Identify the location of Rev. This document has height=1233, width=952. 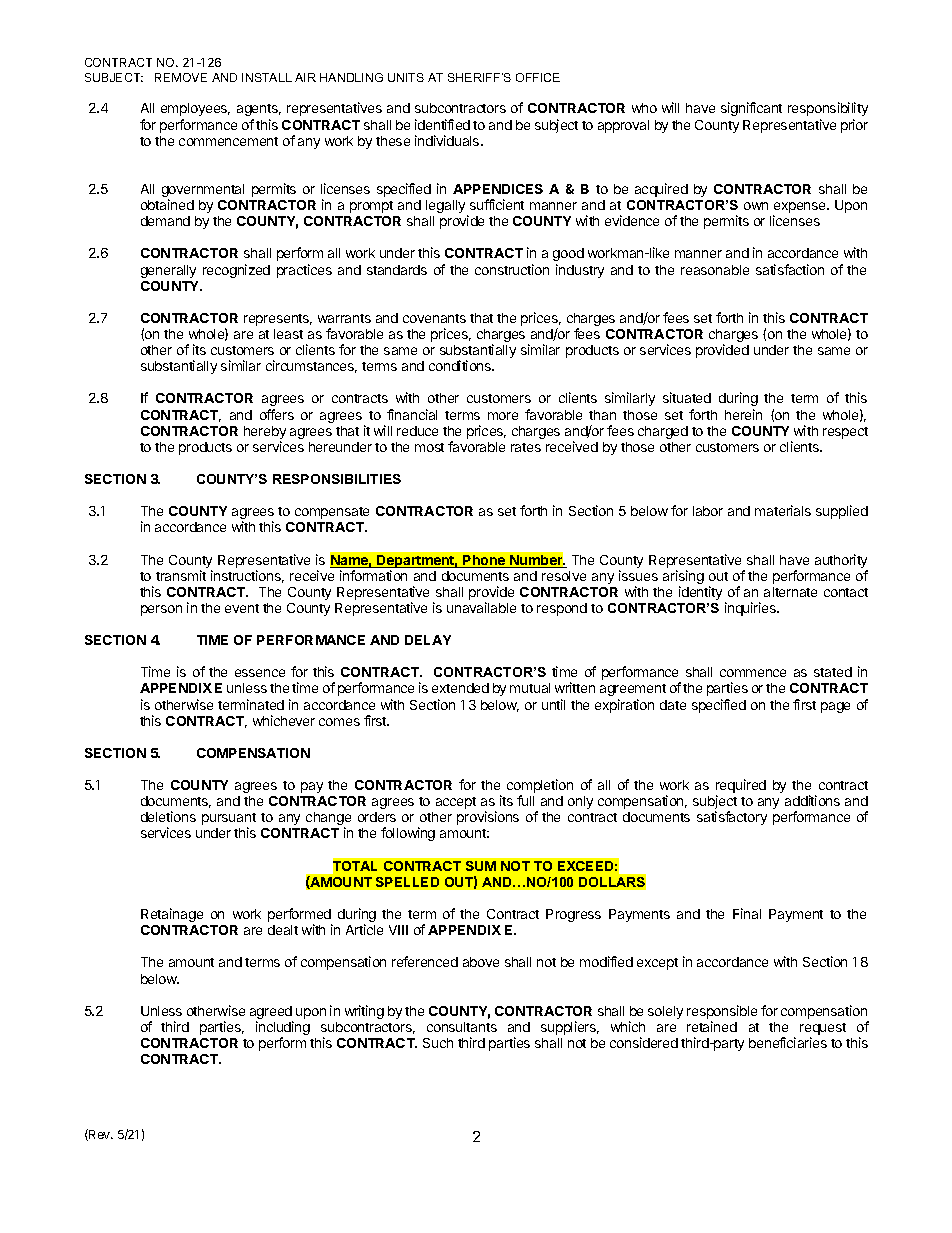
(100, 1135).
